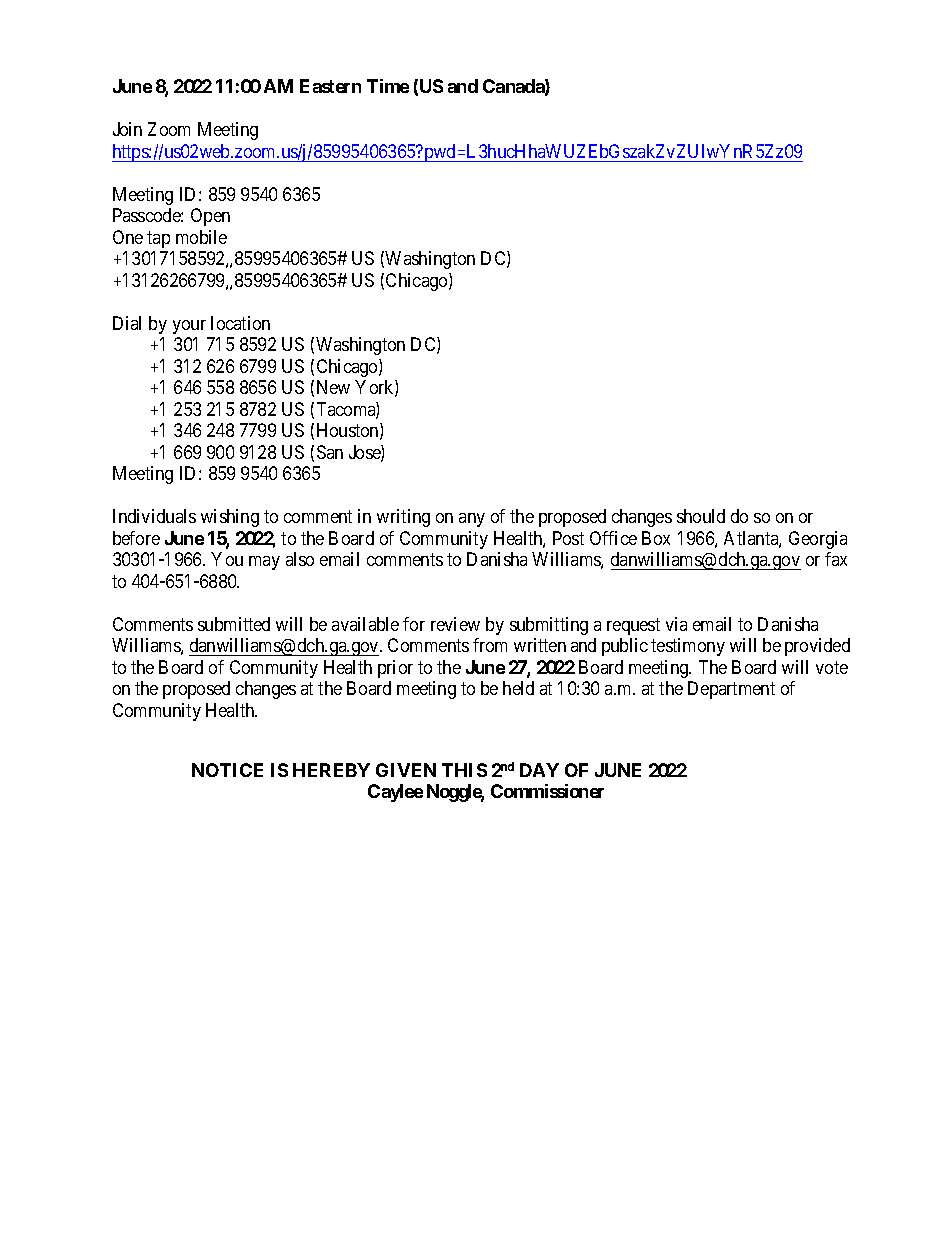  What do you see at coordinates (234, 624) in the page?
I see `submitted` at bounding box center [234, 624].
